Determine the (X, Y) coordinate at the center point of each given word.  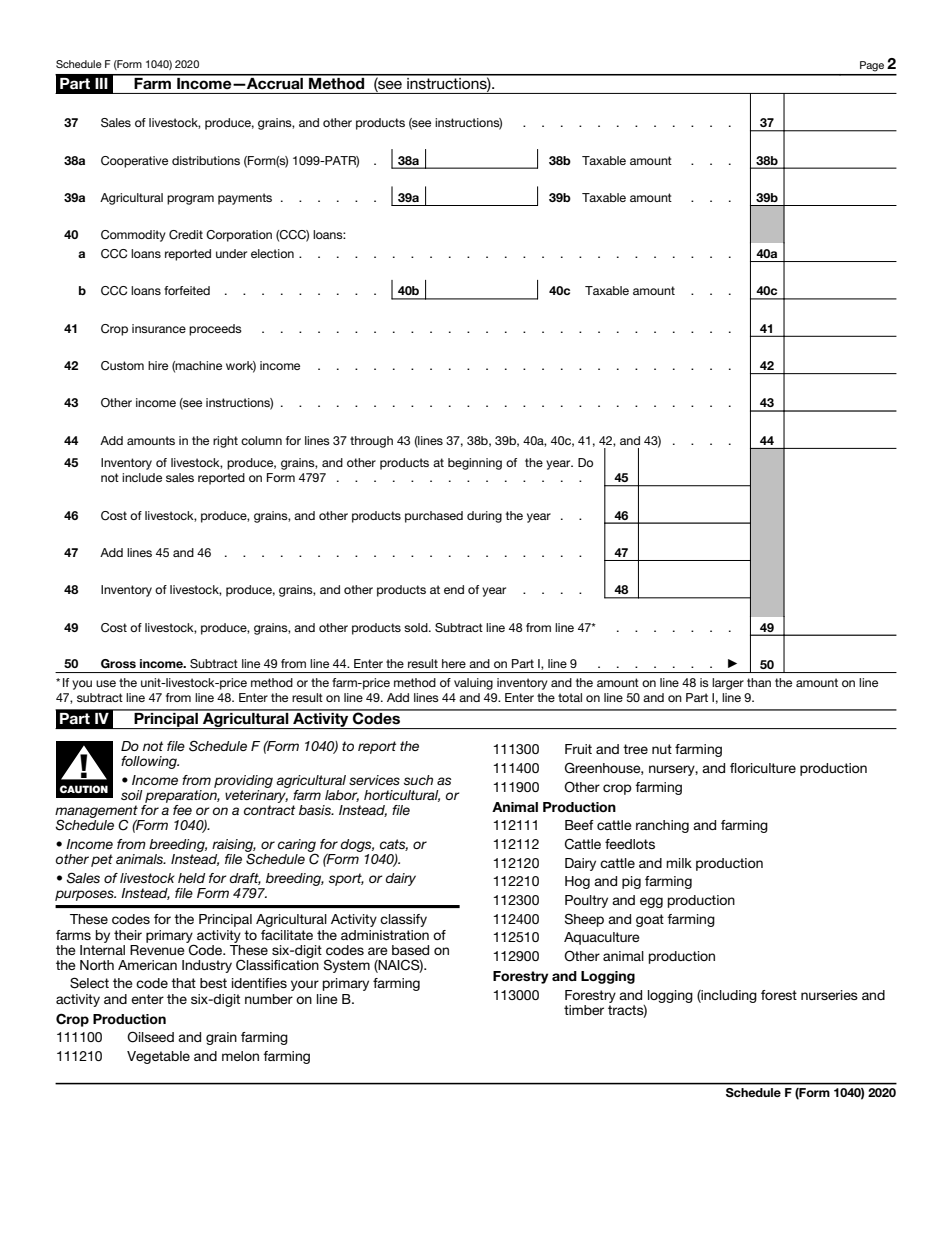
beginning (475, 464)
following (150, 762)
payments (245, 199)
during (484, 517)
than (759, 682)
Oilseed (150, 1037)
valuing (473, 684)
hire (158, 365)
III (101, 83)
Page (872, 66)
